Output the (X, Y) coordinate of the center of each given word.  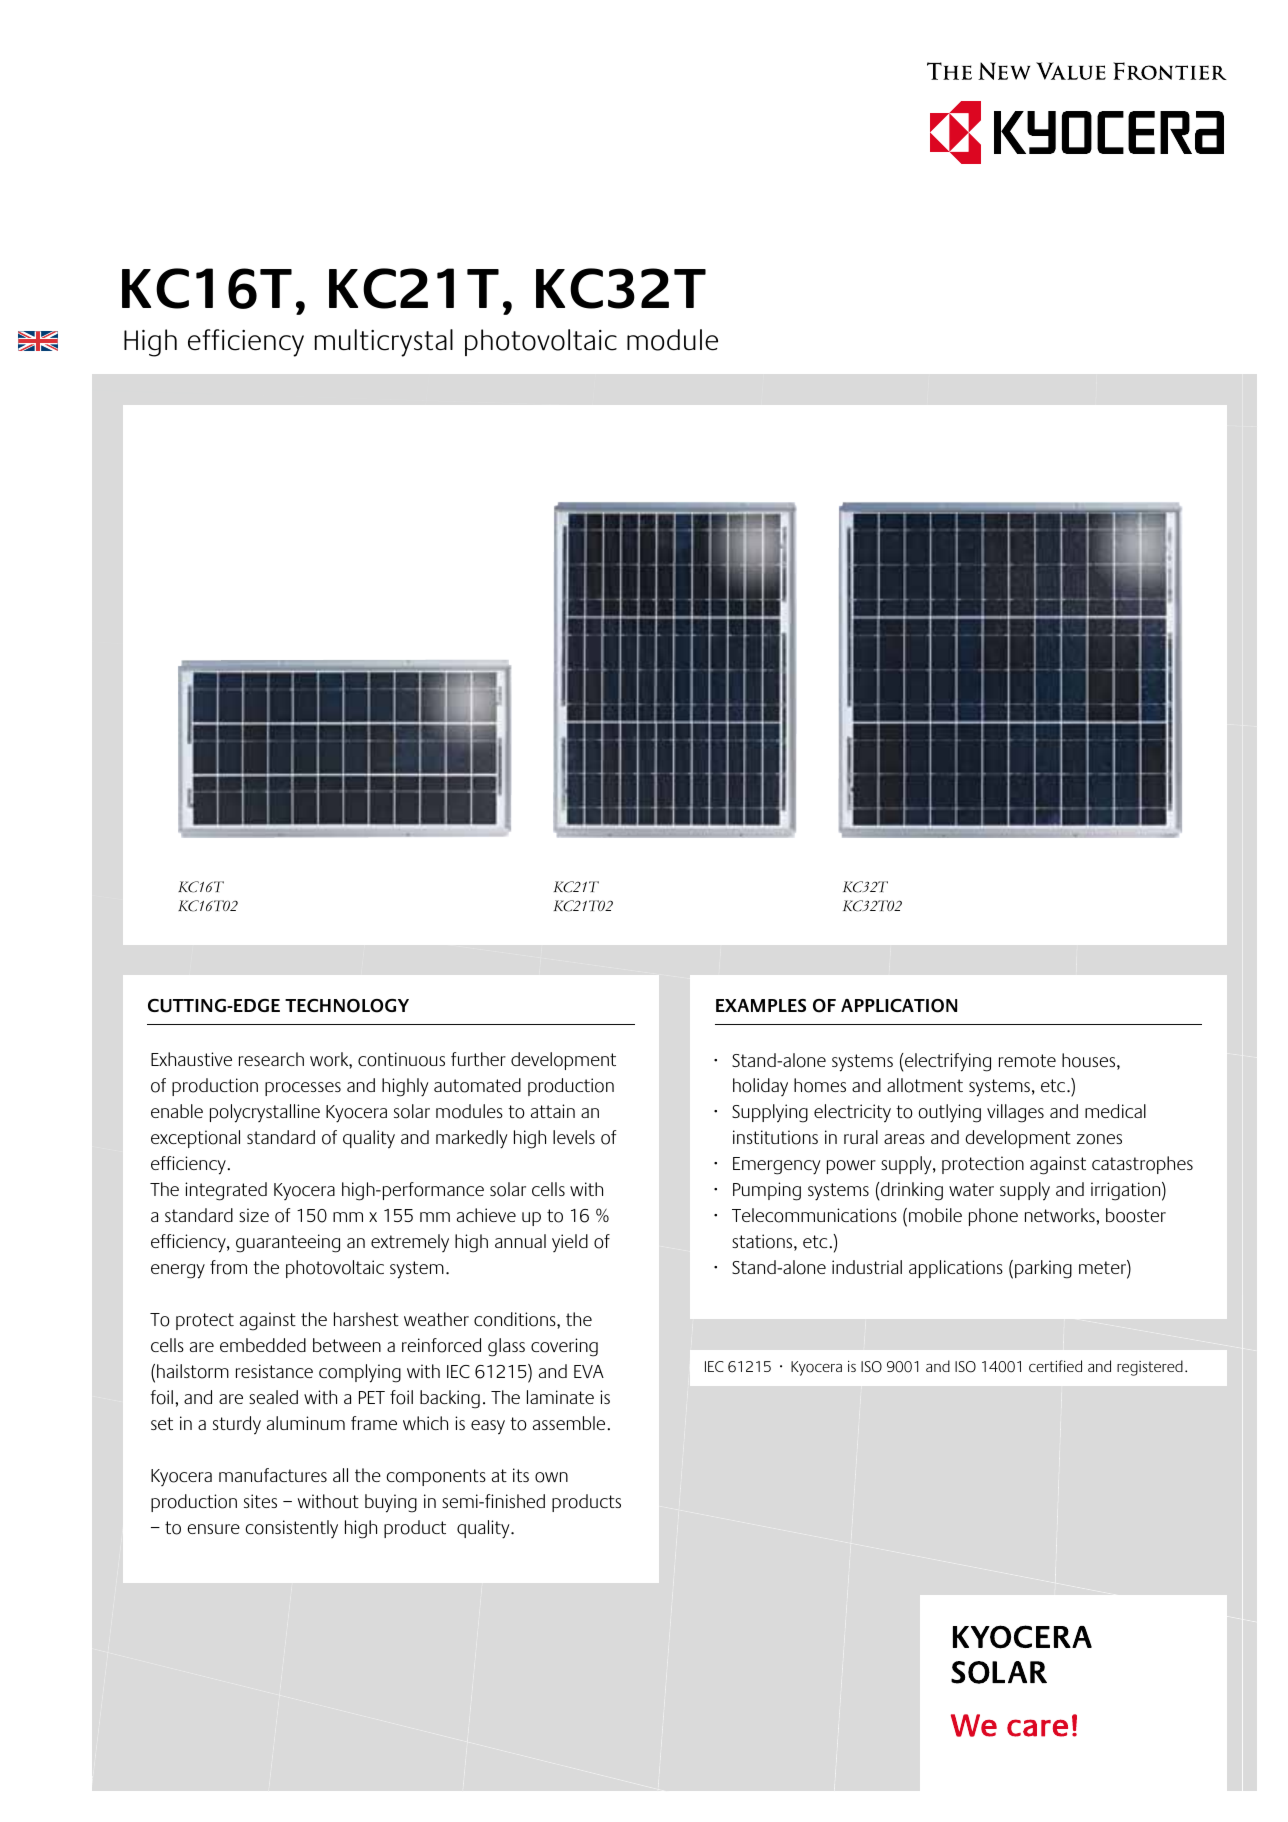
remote (1027, 1061)
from (228, 1267)
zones (1099, 1139)
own (551, 1477)
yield (570, 1243)
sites (260, 1501)
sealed (273, 1397)
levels (574, 1137)
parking (1043, 1269)
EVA (589, 1371)
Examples (761, 1005)
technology (347, 1006)
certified (1055, 1366)
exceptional (195, 1139)
